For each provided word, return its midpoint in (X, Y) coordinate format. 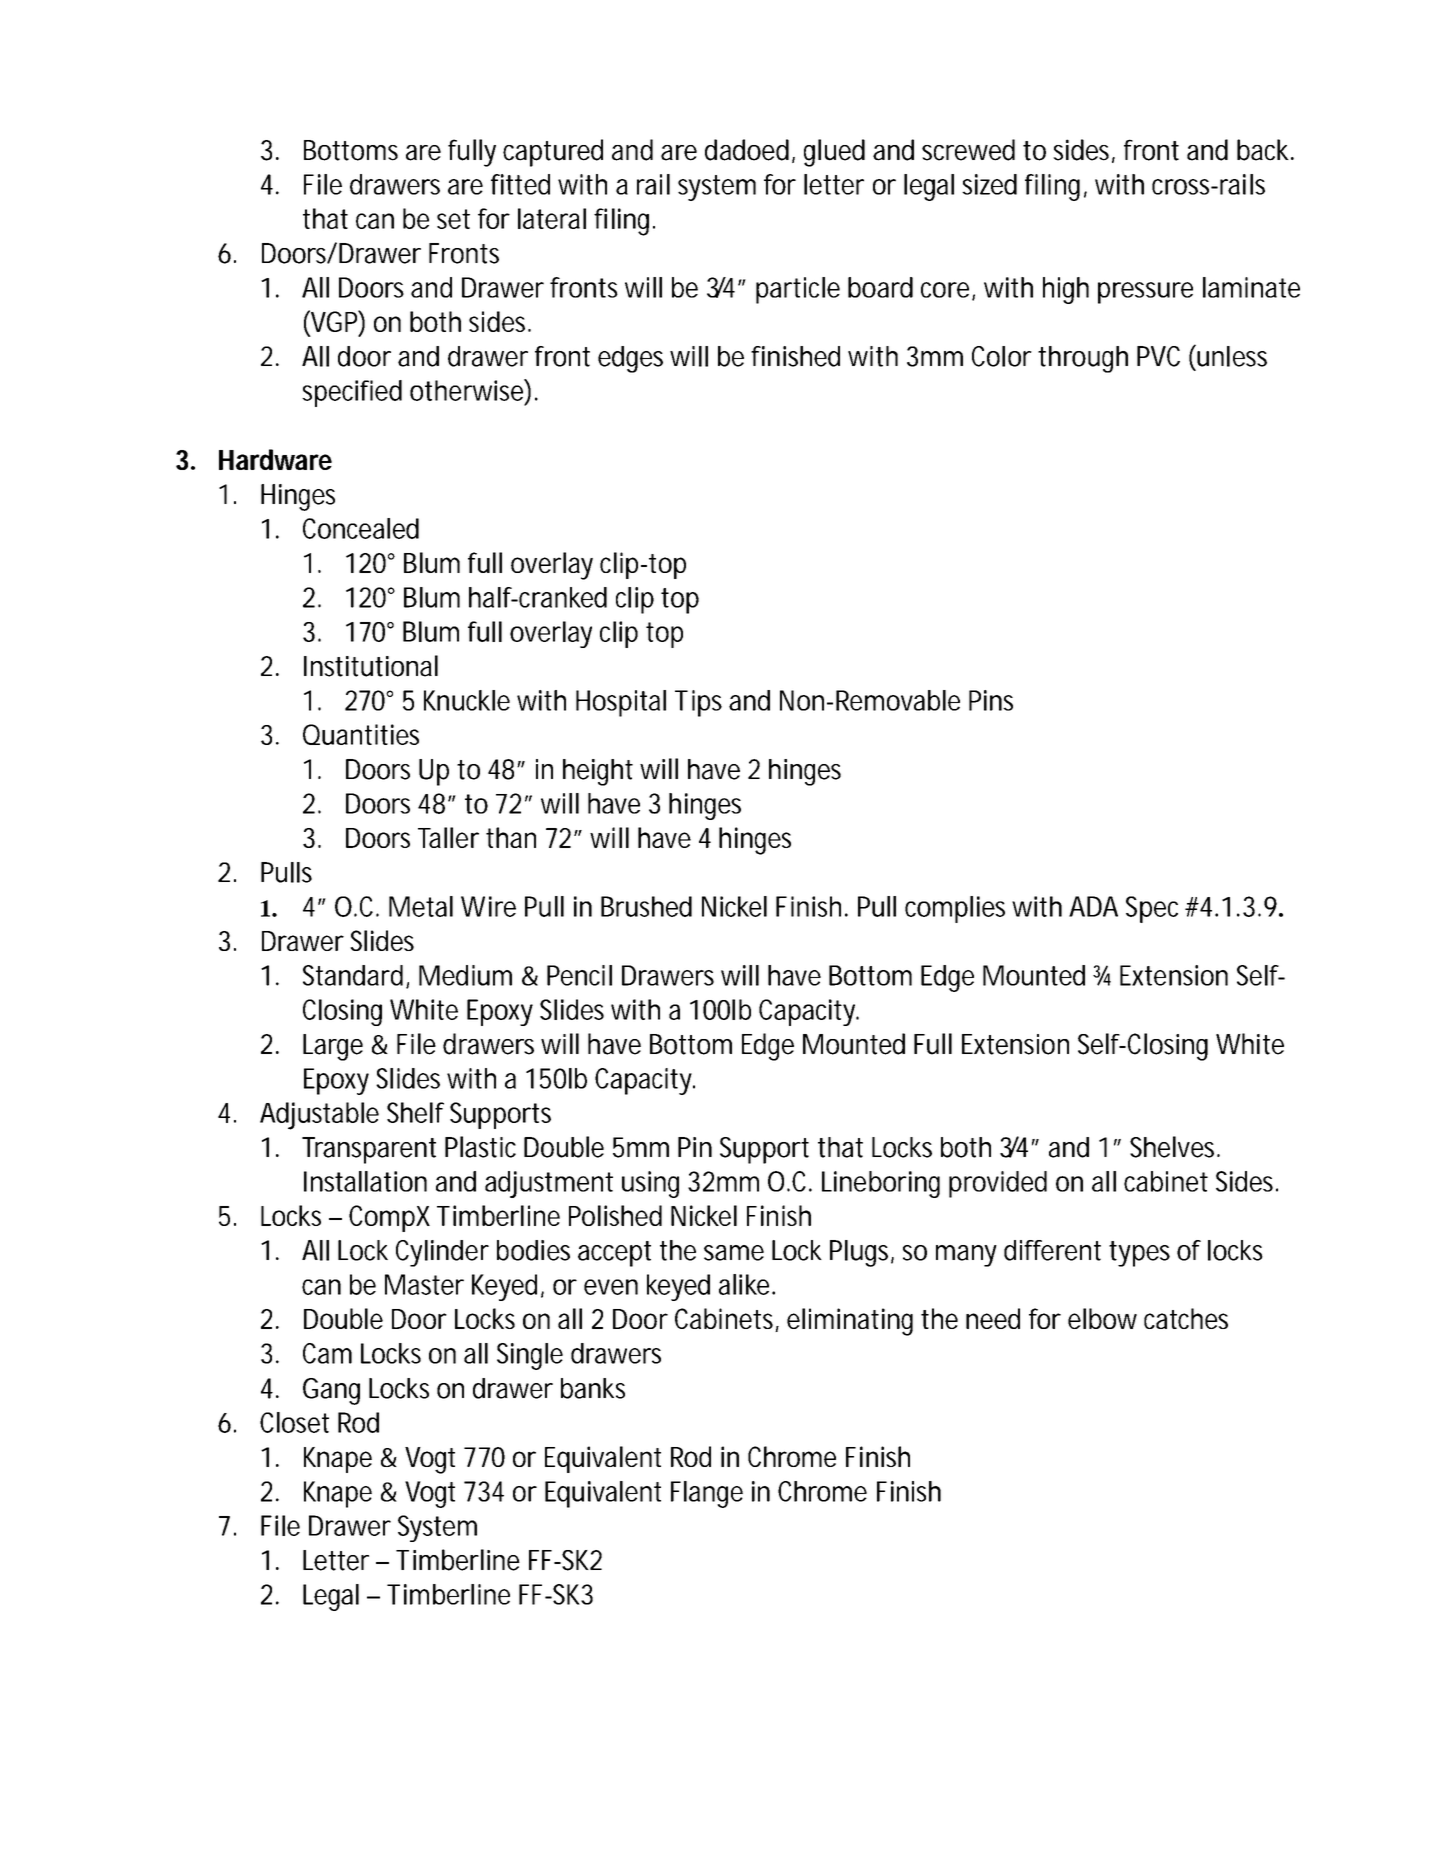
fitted (520, 184)
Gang (331, 1391)
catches (1186, 1318)
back (1263, 150)
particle (798, 290)
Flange (707, 1494)
